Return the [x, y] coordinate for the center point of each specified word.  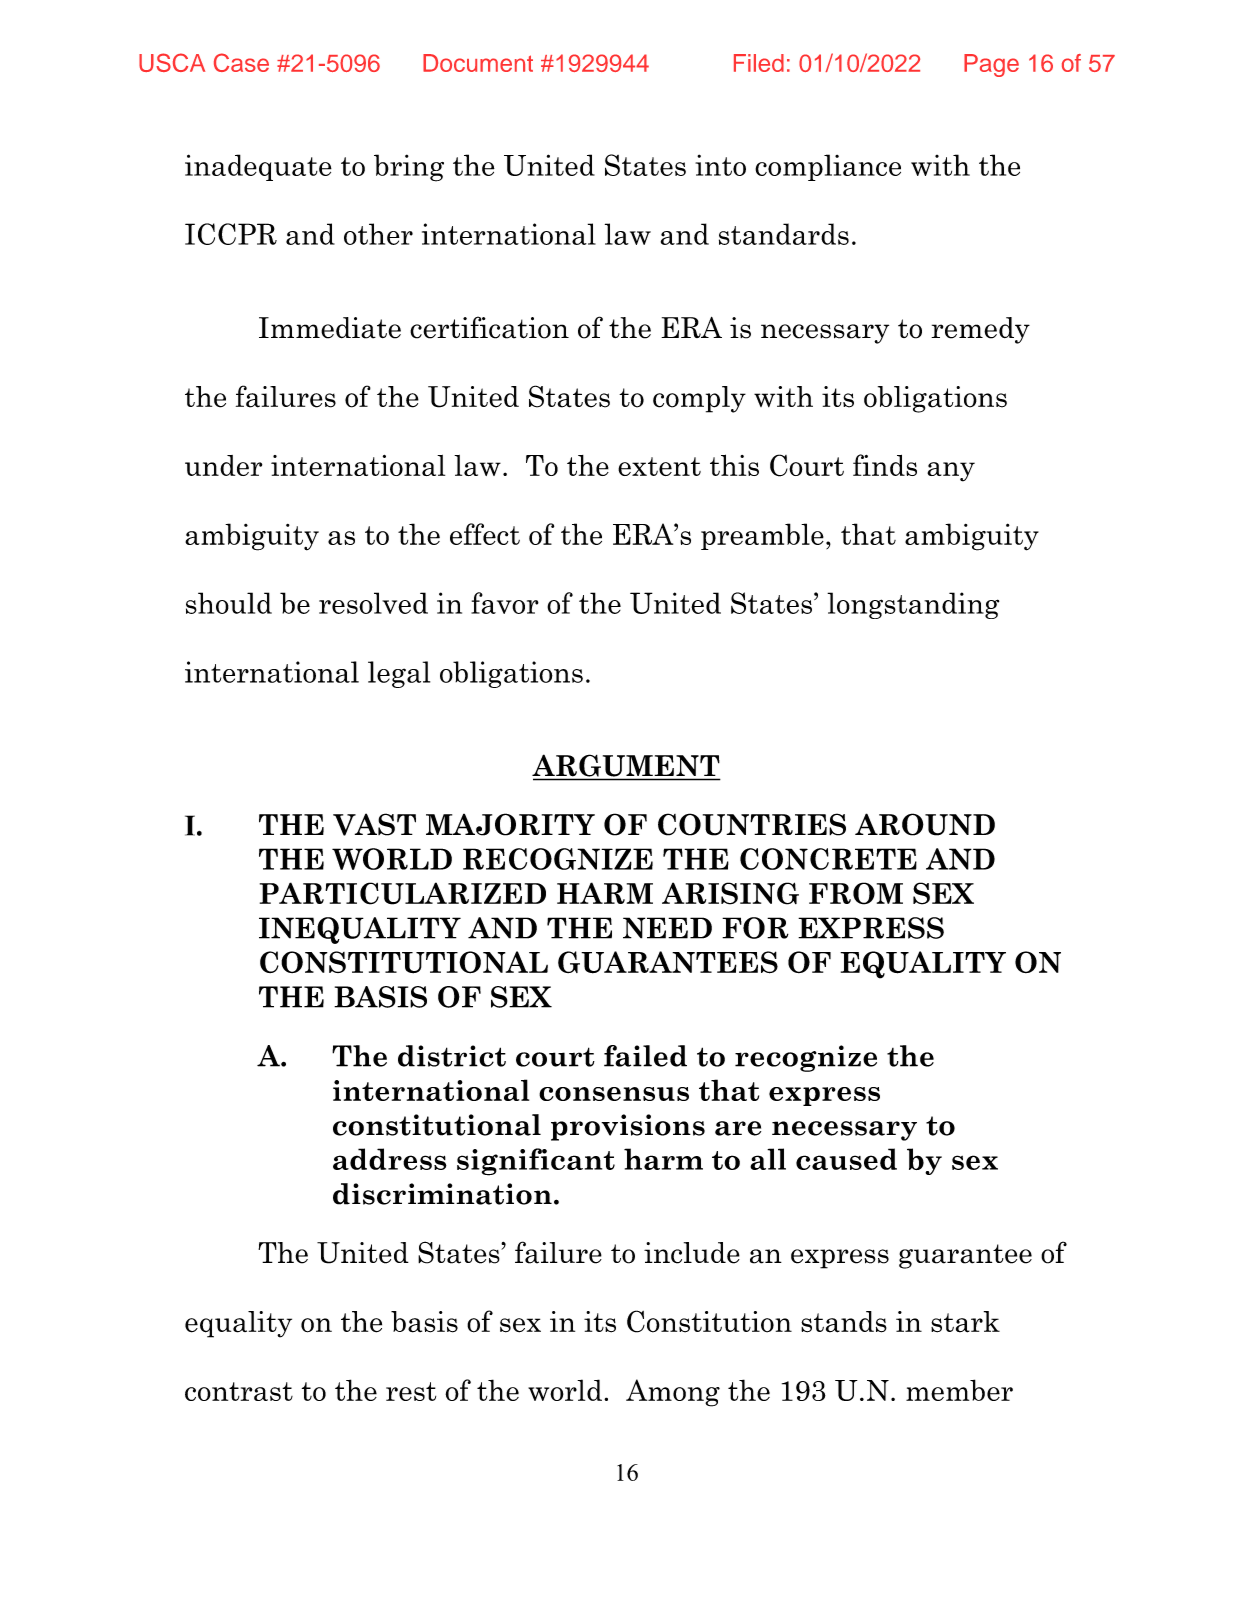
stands [844, 1322]
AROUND [925, 824]
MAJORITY [510, 824]
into [720, 165]
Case [241, 62]
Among [673, 1393]
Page [991, 65]
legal [399, 674]
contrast [239, 1391]
